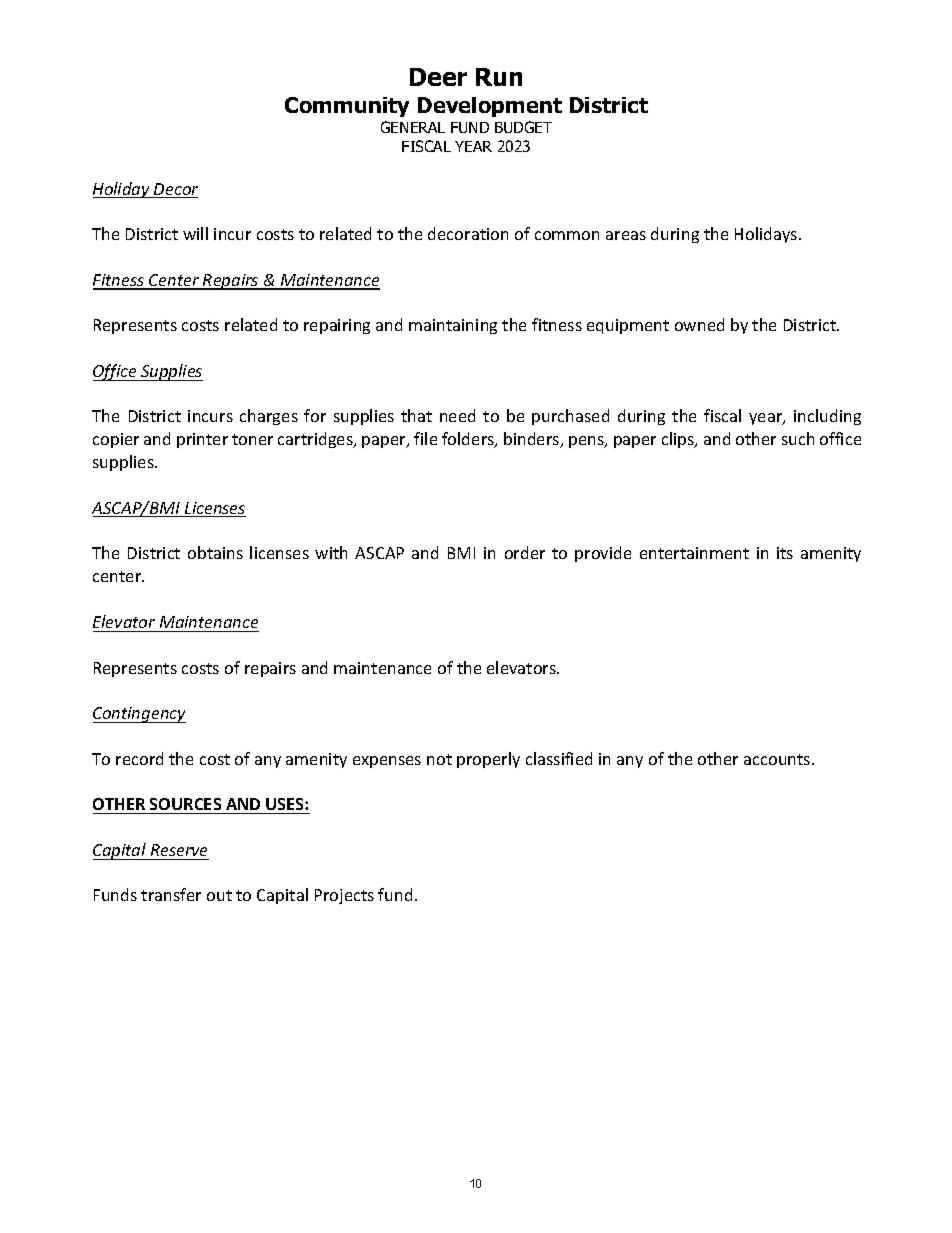  I want to click on properly, so click(488, 760).
